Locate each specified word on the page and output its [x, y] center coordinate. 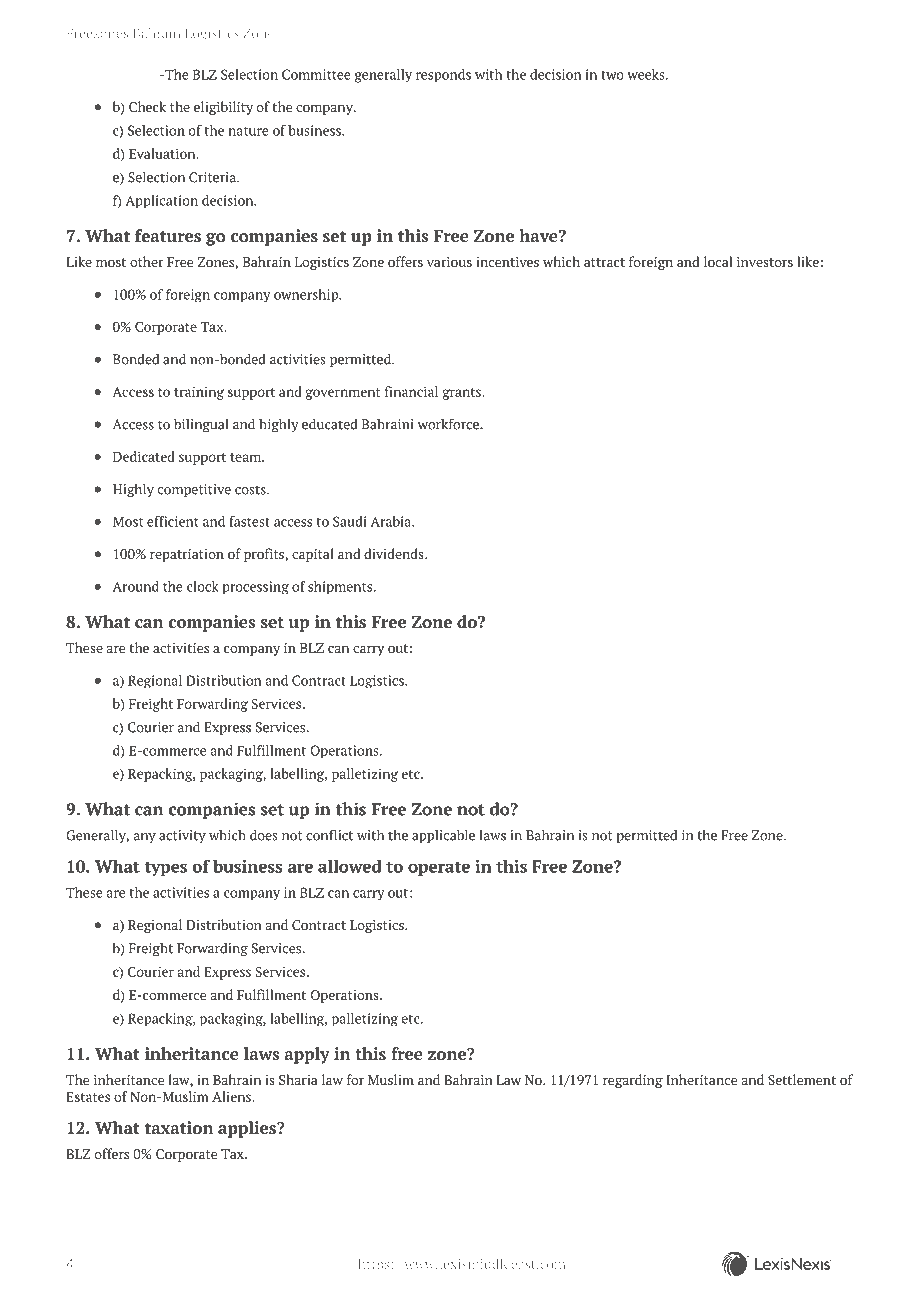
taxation [179, 1127]
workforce [449, 424]
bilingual [201, 425]
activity [182, 836]
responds [443, 76]
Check [147, 106]
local [718, 261]
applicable [443, 836]
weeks [647, 74]
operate [439, 869]
